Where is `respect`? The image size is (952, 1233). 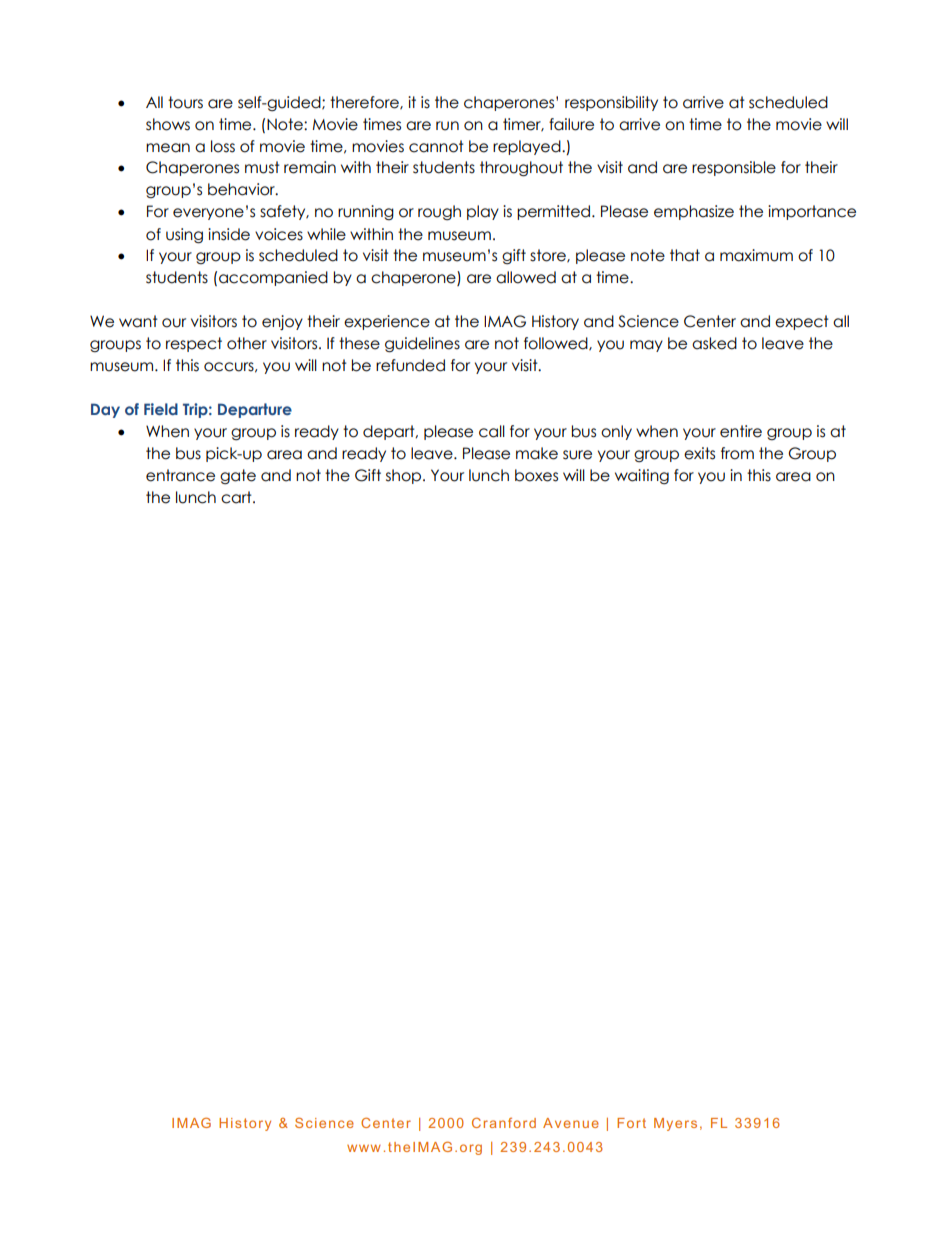 respect is located at coordinates (194, 344).
